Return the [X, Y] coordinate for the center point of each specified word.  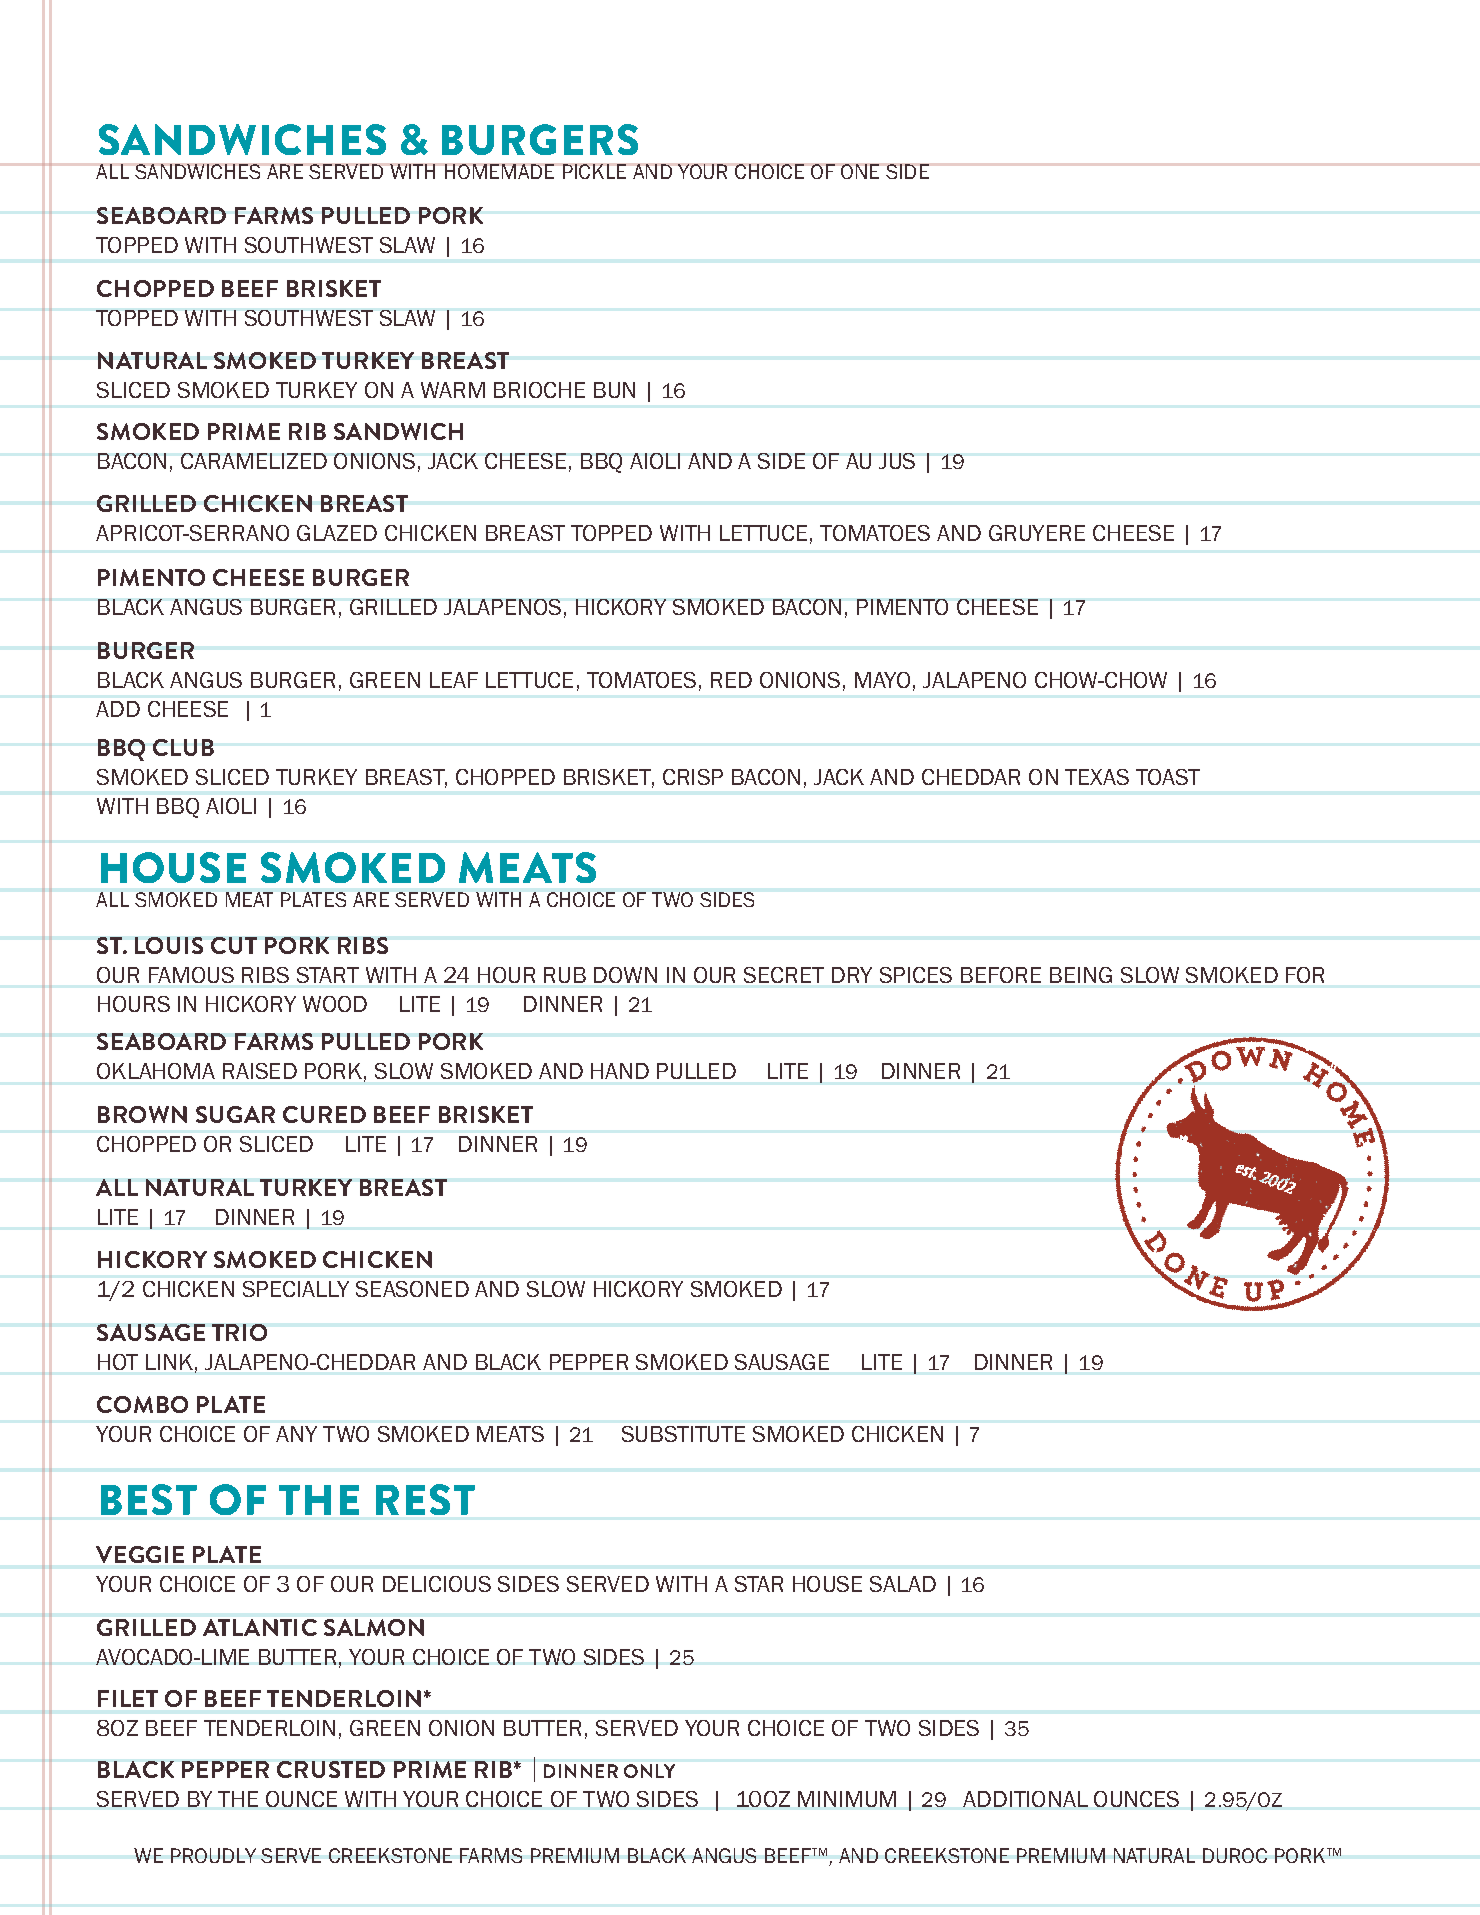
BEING [1081, 975]
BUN [614, 390]
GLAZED [337, 533]
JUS [897, 461]
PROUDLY [213, 1855]
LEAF [454, 680]
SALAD [903, 1584]
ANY [296, 1434]
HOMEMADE [499, 171]
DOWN [625, 975]
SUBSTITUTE [683, 1434]
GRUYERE [1037, 533]
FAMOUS [191, 975]
